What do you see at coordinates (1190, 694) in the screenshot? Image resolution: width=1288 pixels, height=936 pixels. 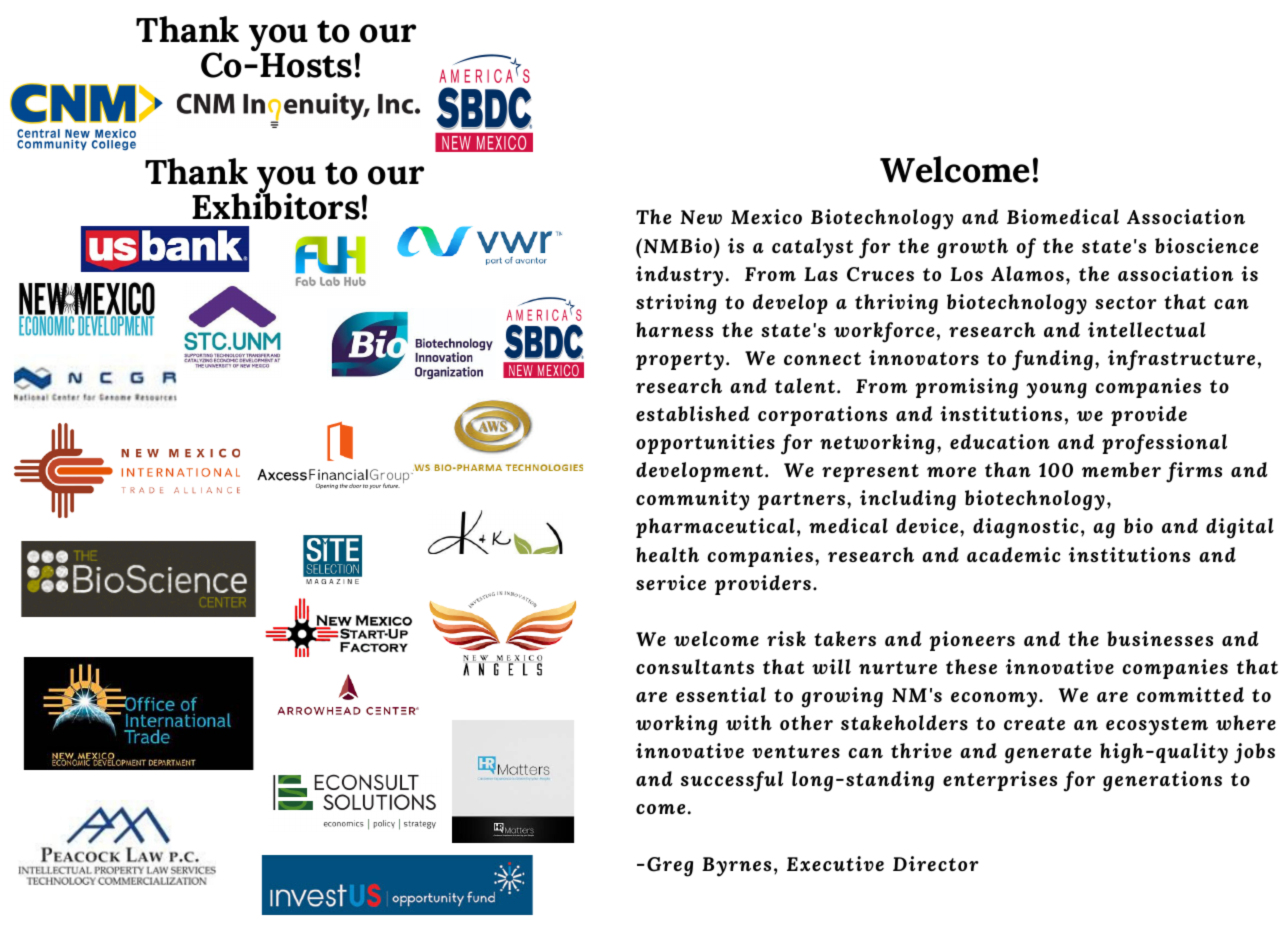 I see `committed` at bounding box center [1190, 694].
